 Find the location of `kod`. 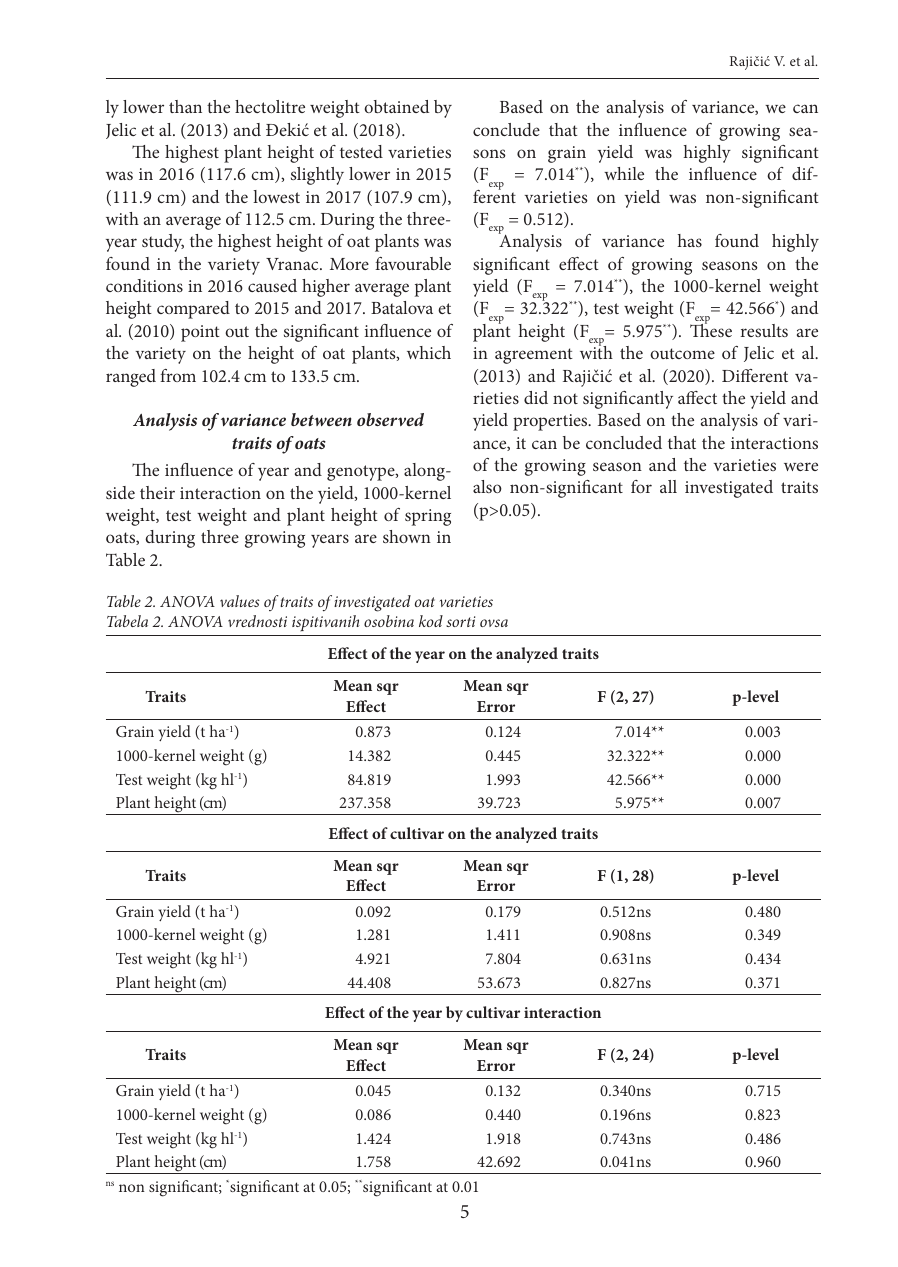

kod is located at coordinates (431, 621).
